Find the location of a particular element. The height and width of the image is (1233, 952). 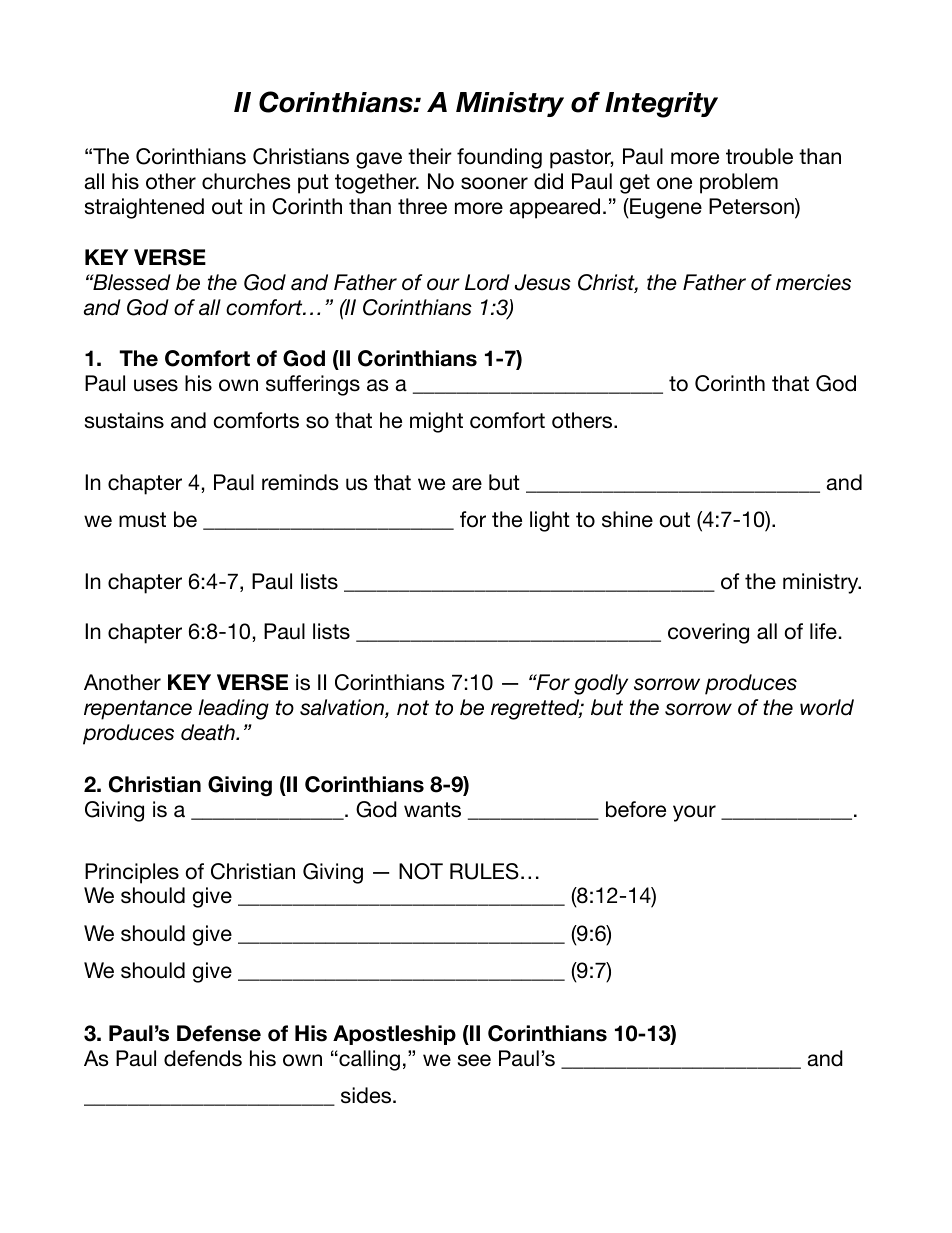

covering is located at coordinates (708, 633).
